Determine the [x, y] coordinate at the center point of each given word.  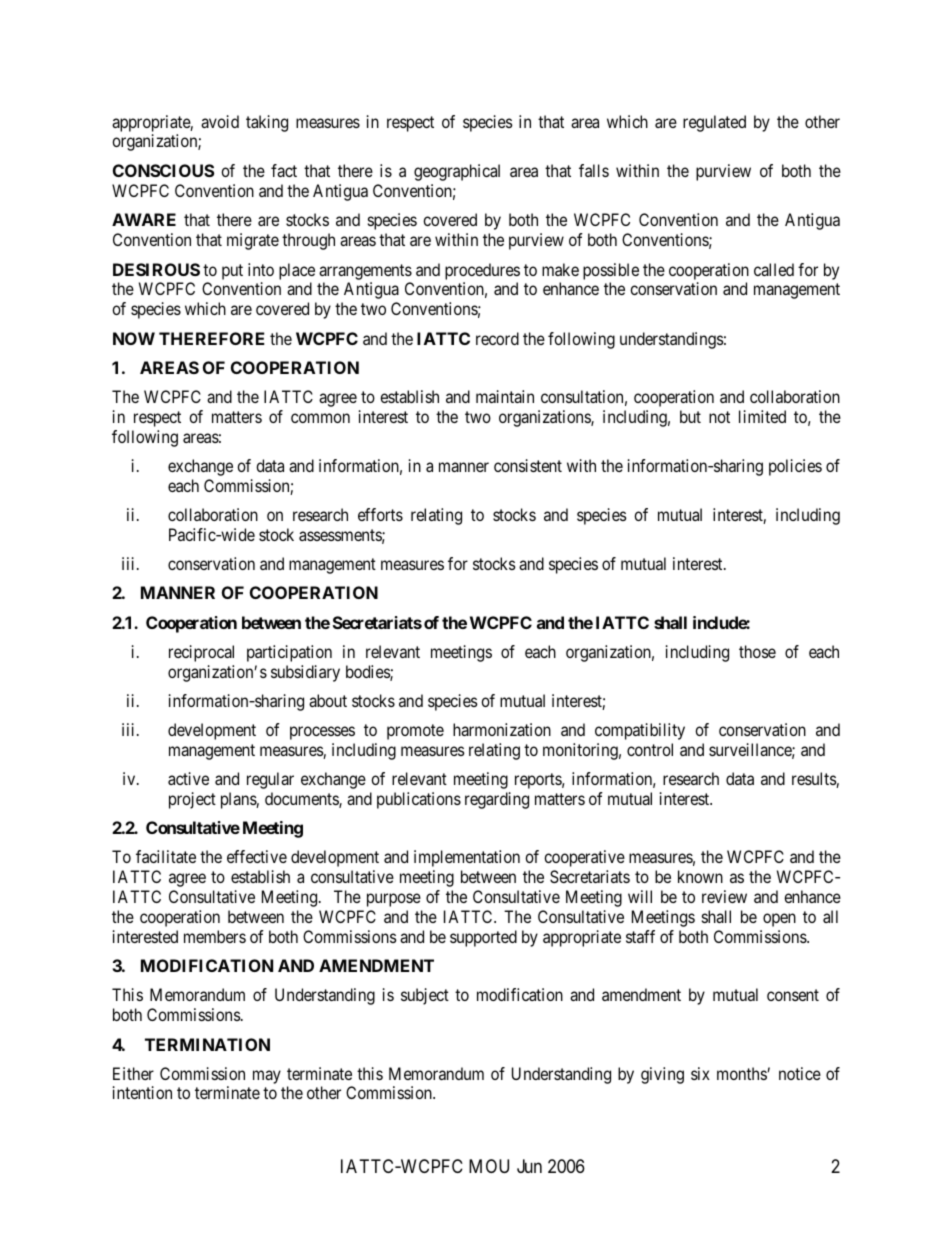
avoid [220, 121]
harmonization [502, 729]
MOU [489, 1166]
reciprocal [201, 653]
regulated [714, 123]
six [700, 1073]
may [267, 1077]
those [757, 651]
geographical [457, 172]
